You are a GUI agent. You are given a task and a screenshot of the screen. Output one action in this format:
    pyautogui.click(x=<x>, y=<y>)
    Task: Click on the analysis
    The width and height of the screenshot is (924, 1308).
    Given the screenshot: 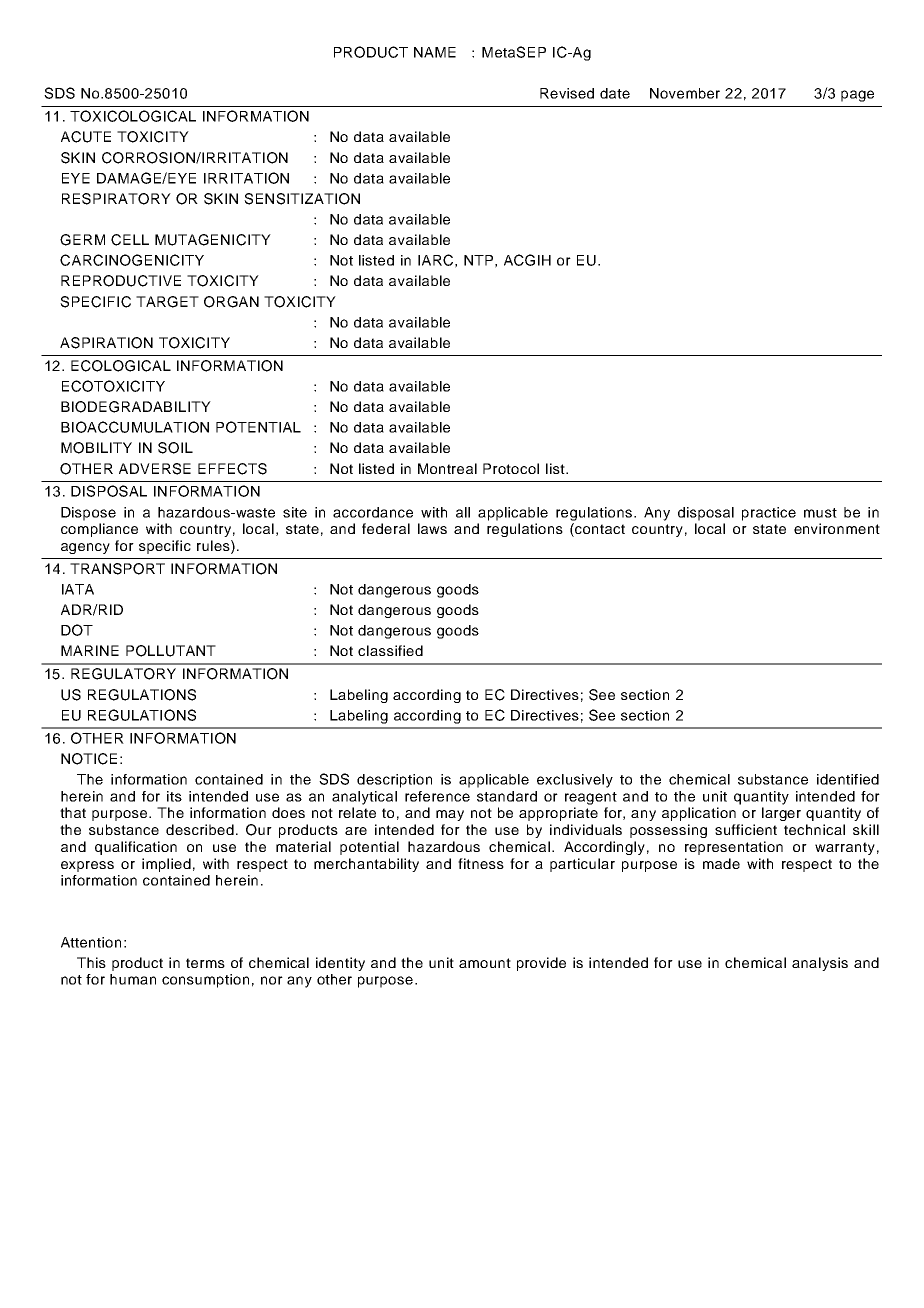 What is the action you would take?
    pyautogui.click(x=820, y=964)
